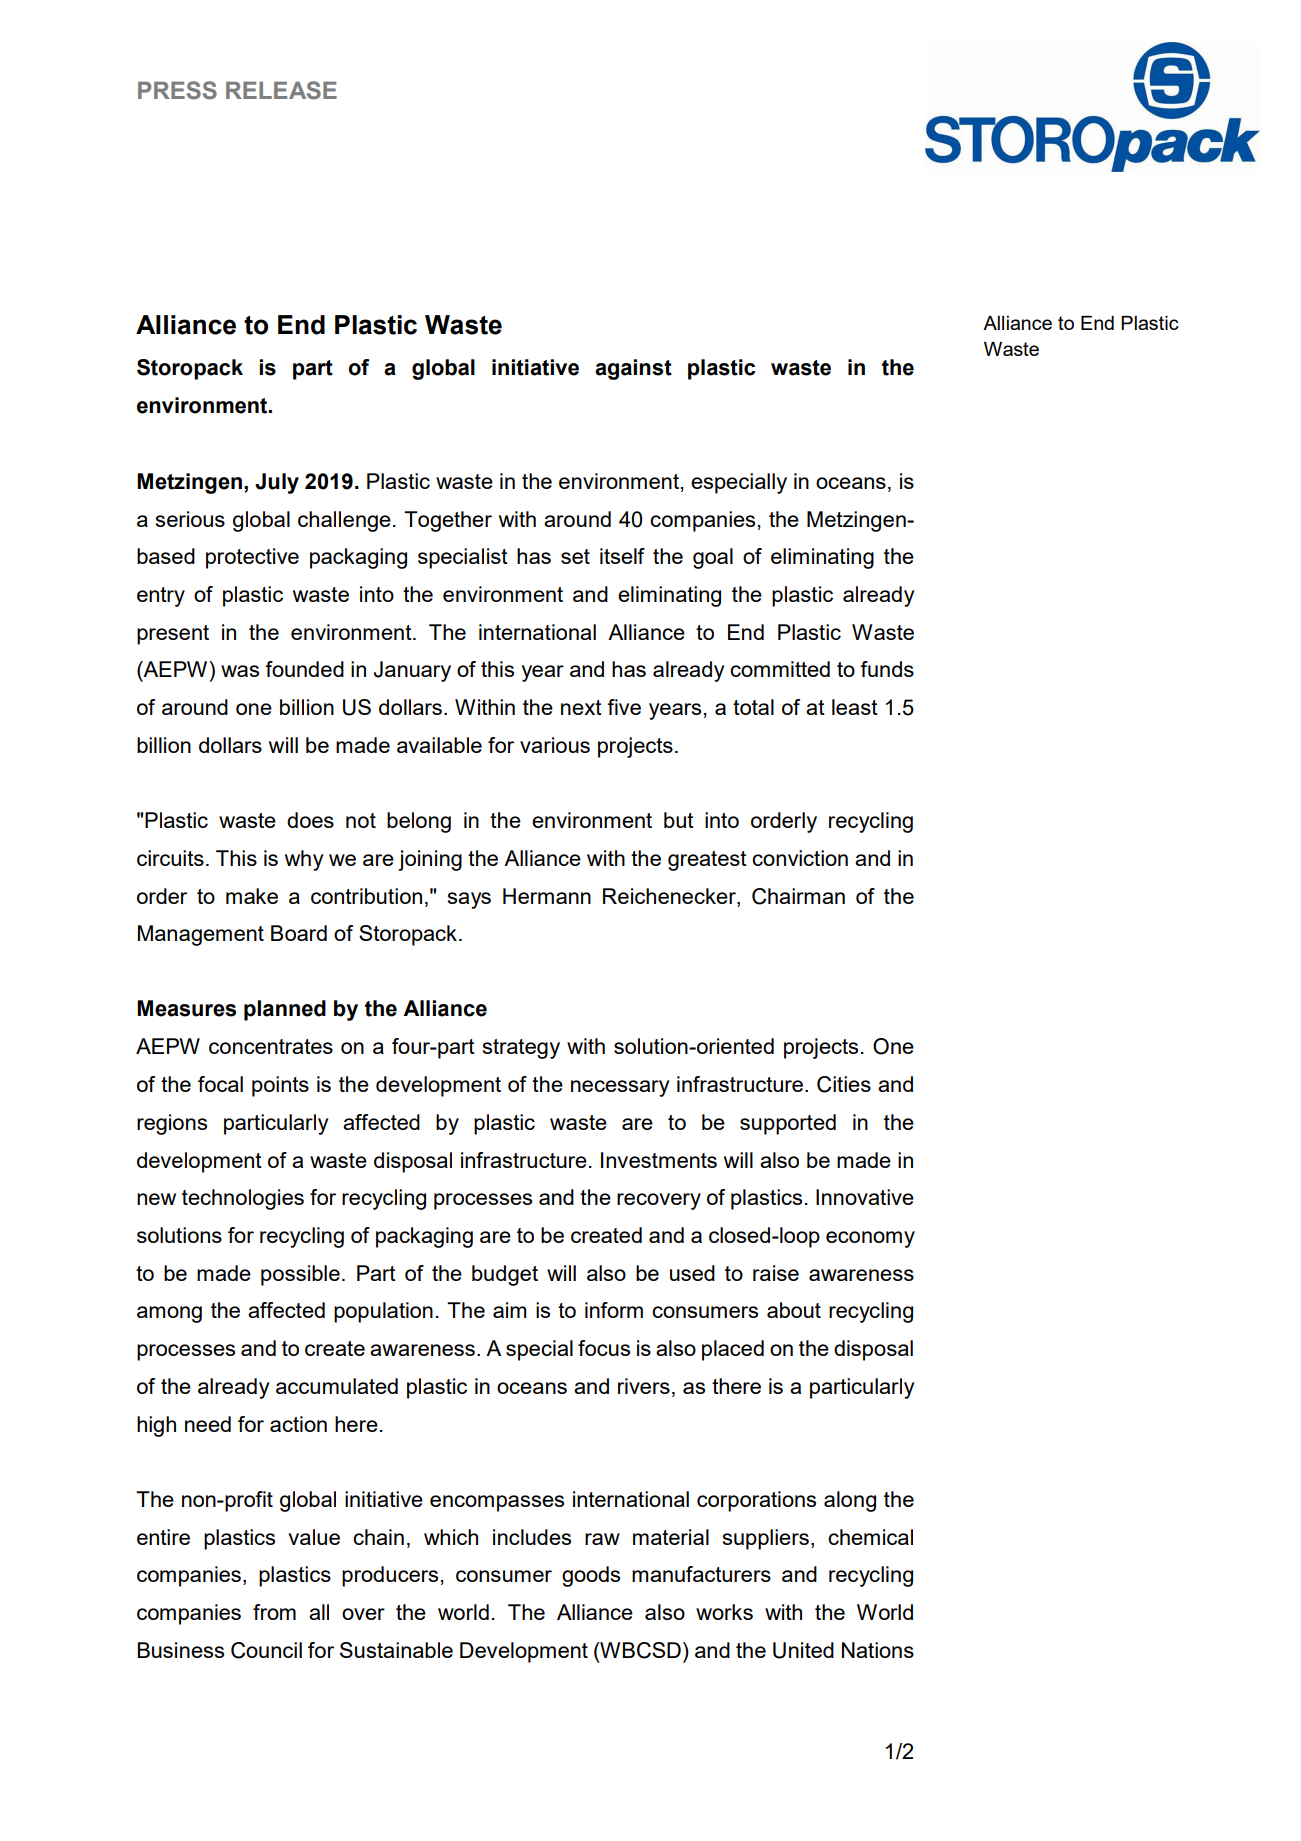 This screenshot has height=1841, width=1301. I want to click on committed, so click(780, 669).
